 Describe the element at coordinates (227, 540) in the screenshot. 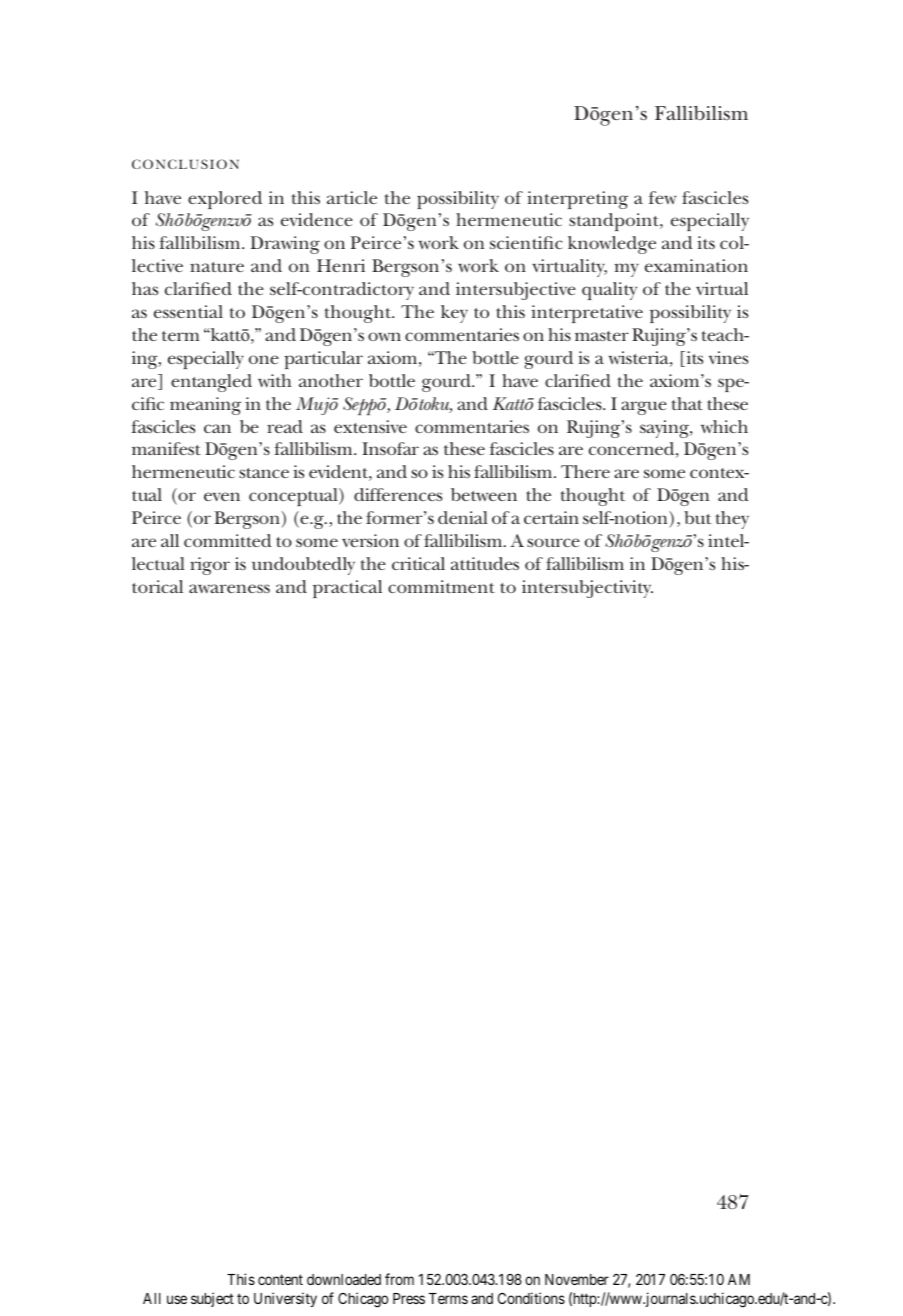

I see `committed` at that location.
